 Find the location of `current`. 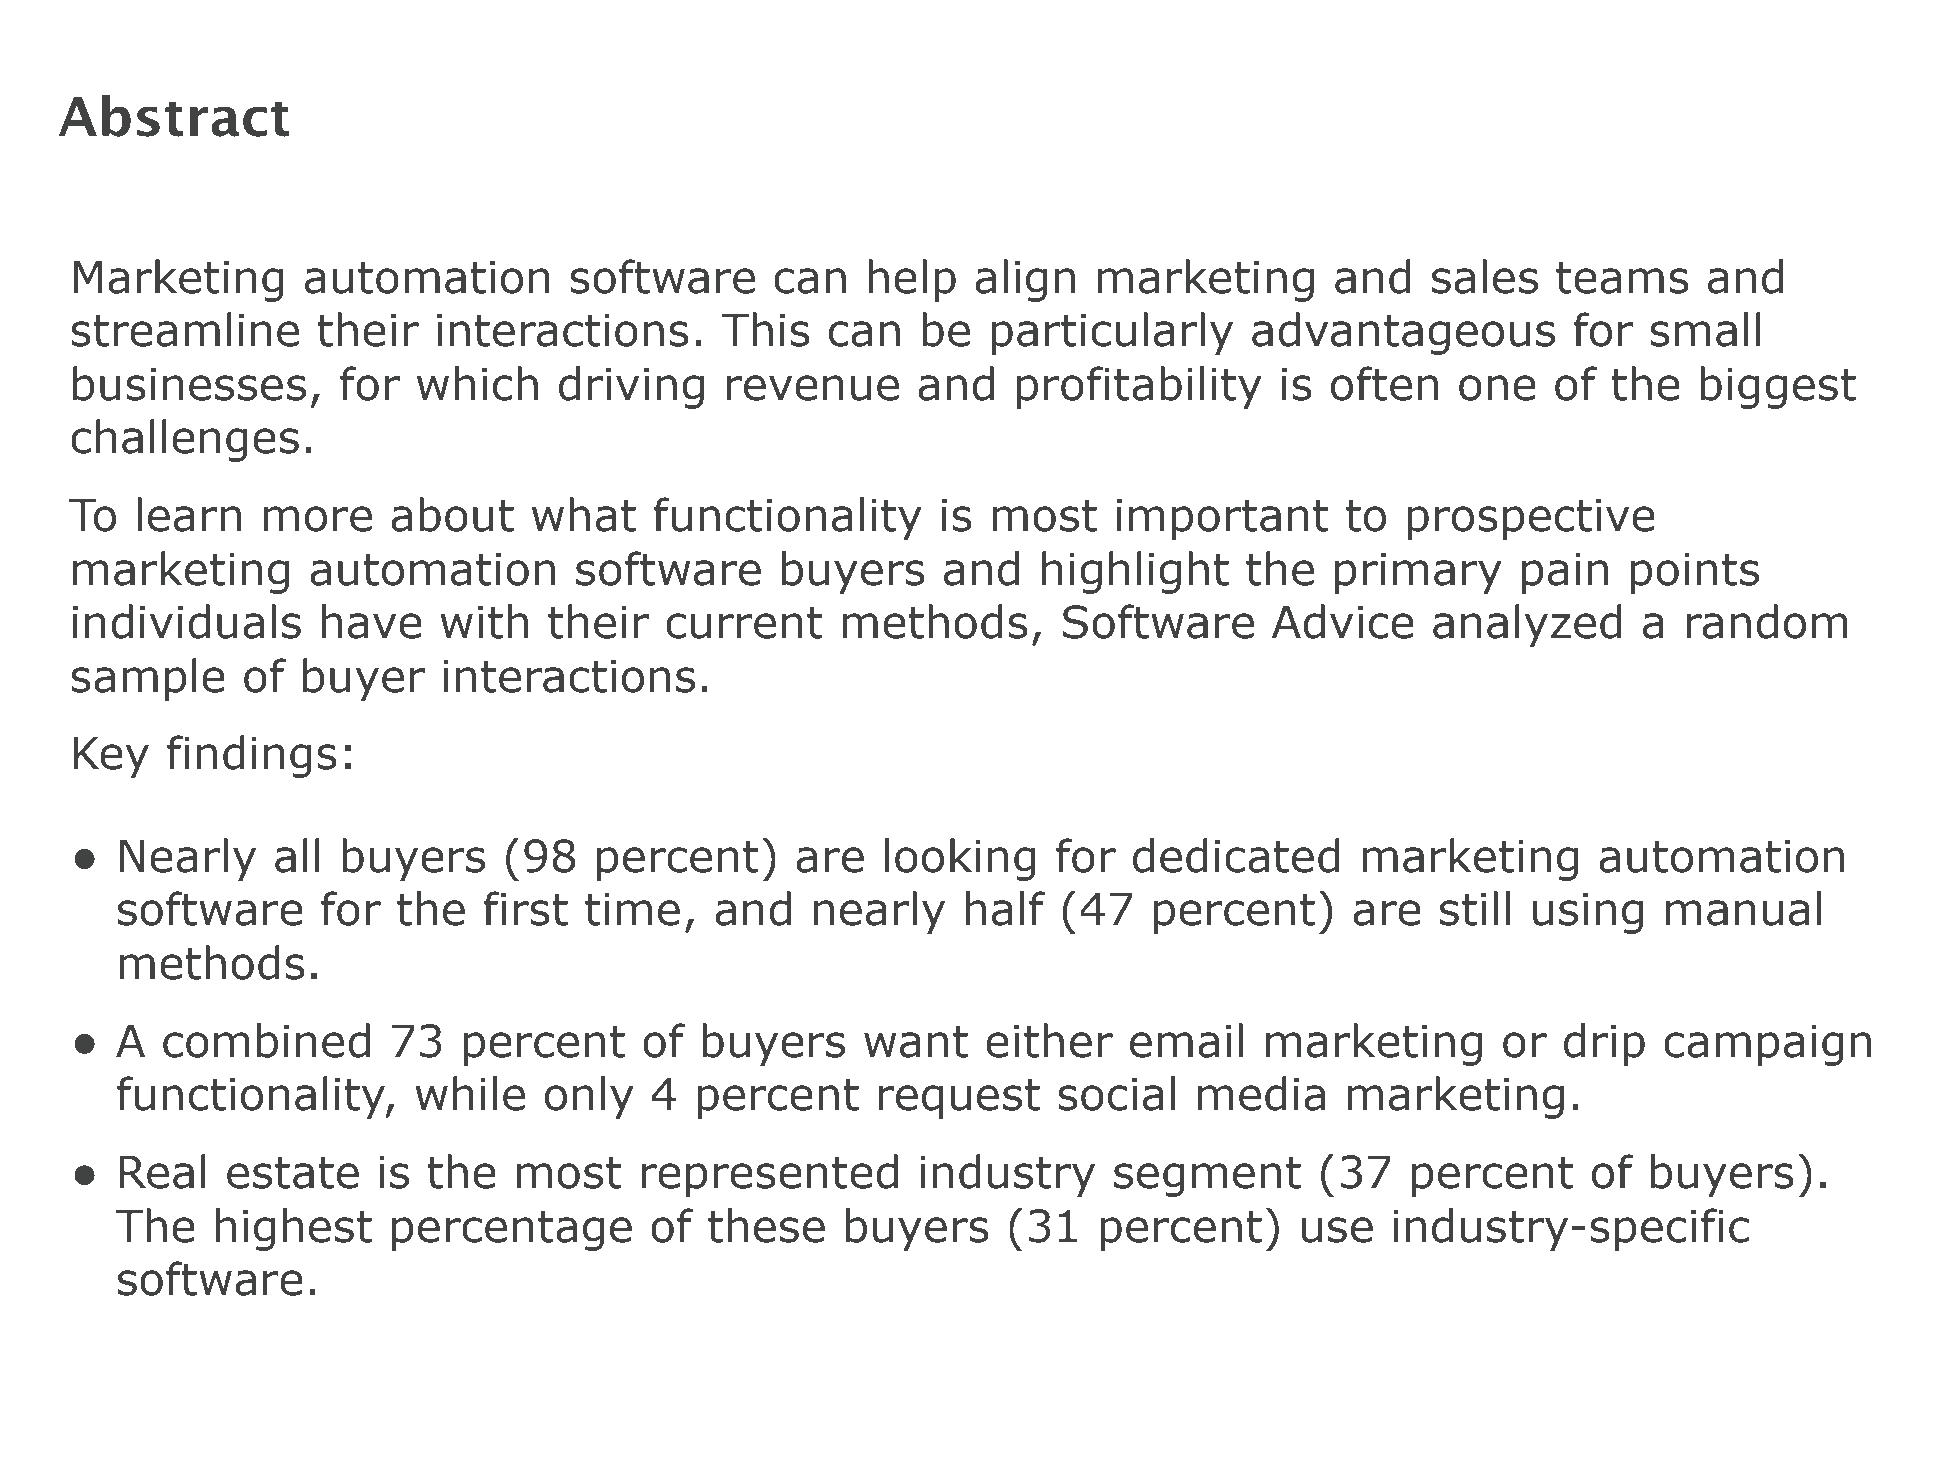

current is located at coordinates (744, 623).
